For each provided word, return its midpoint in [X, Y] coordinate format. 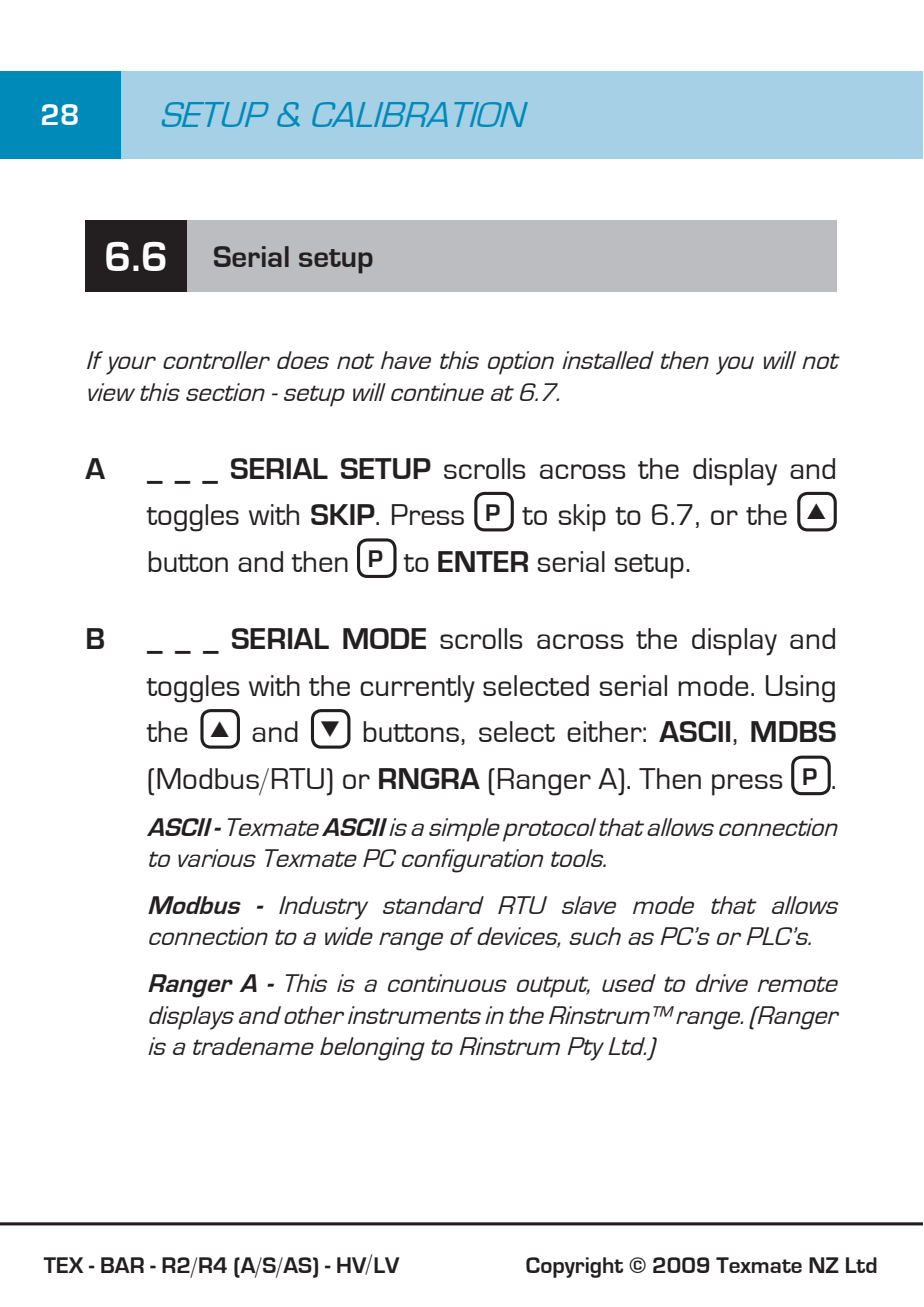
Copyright [574, 1267]
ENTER [483, 561]
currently [417, 689]
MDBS [793, 731]
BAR [122, 1265]
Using [800, 689]
